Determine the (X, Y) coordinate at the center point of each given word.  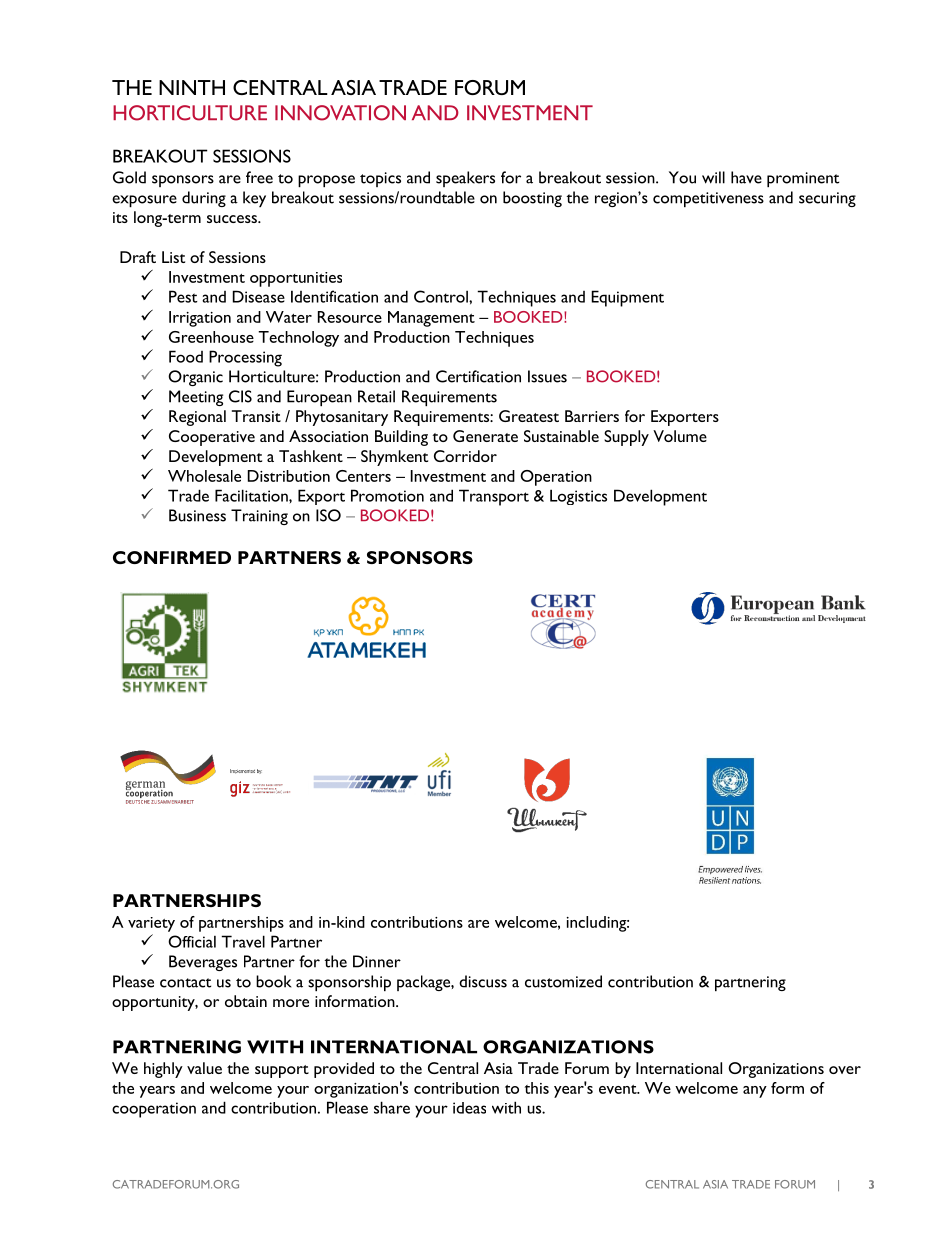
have (746, 177)
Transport (494, 497)
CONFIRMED (172, 557)
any (755, 1092)
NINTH (192, 87)
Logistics (578, 497)
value (204, 1068)
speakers (465, 179)
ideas (469, 1108)
